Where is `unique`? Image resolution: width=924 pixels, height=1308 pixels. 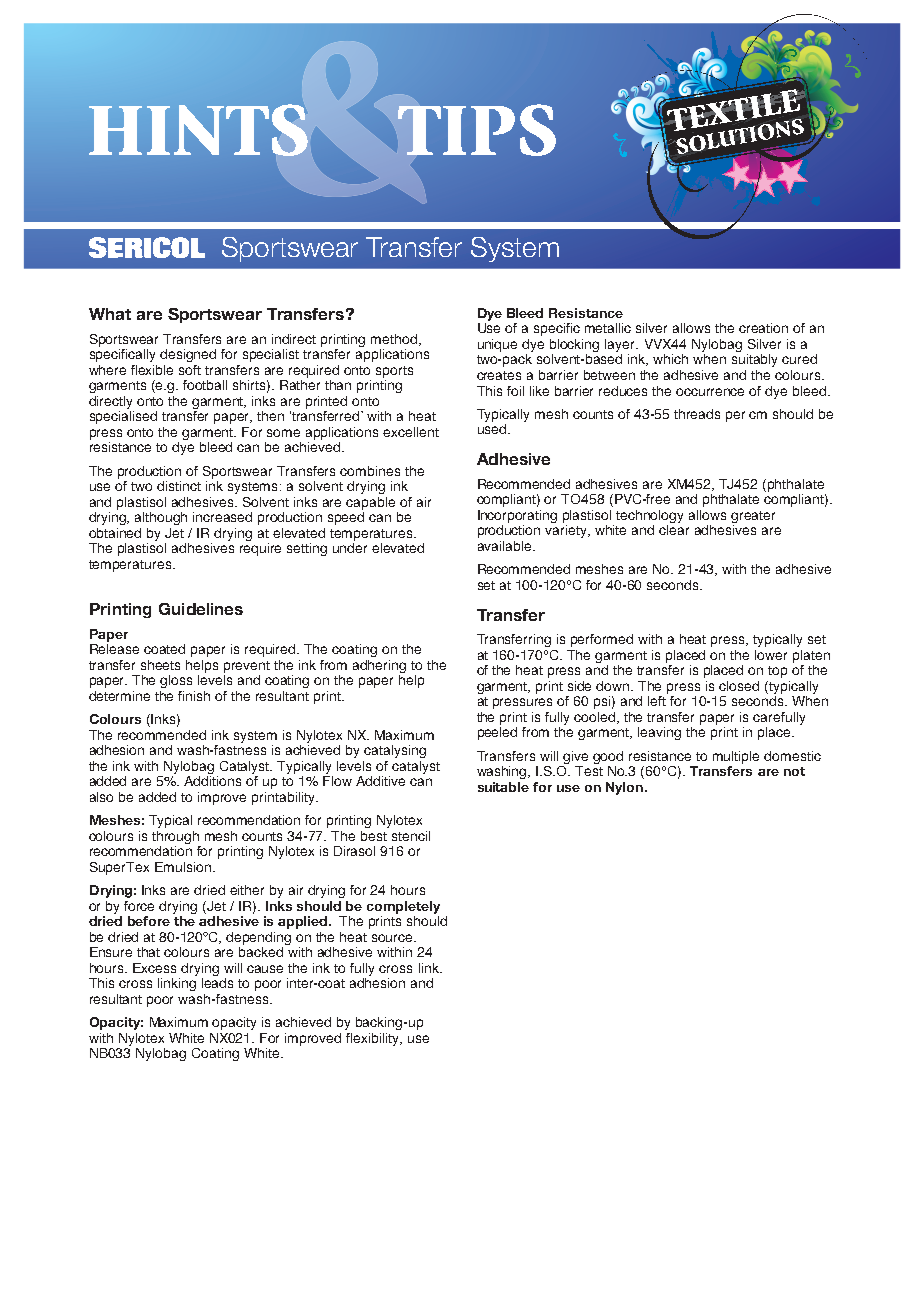
unique is located at coordinates (497, 345).
